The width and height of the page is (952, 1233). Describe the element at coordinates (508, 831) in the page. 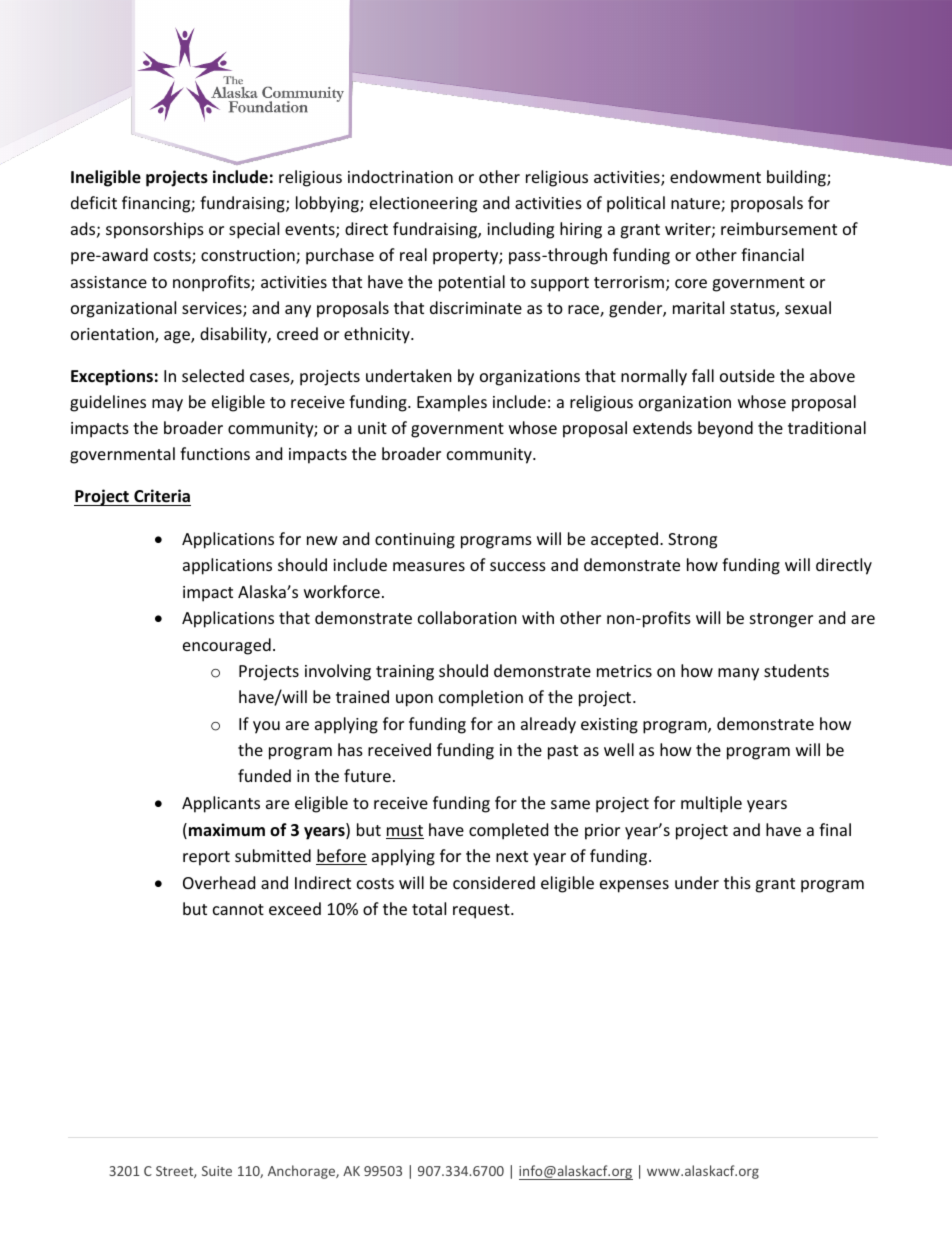

I see `completed` at that location.
